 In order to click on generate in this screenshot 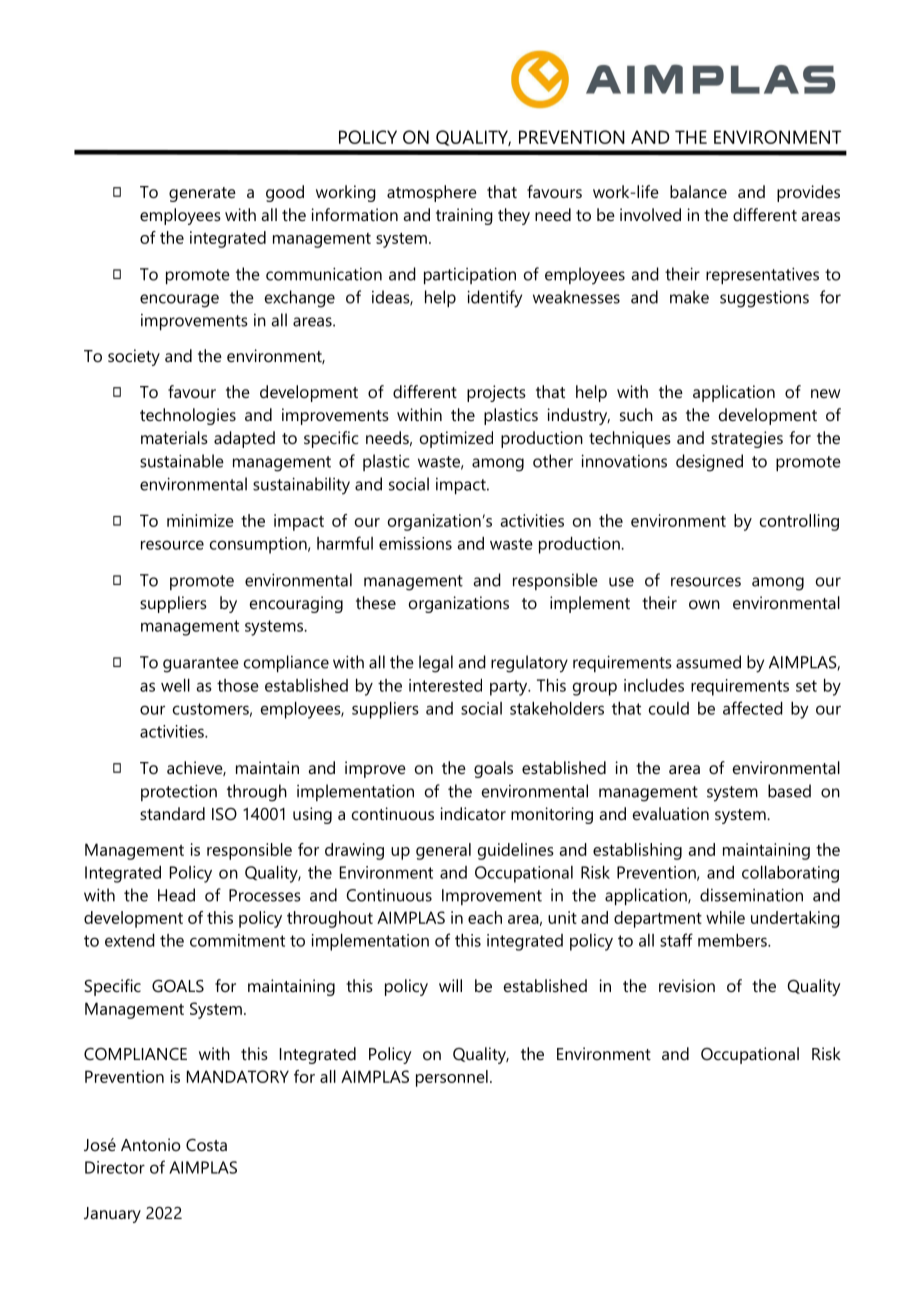, I will do `click(202, 194)`.
